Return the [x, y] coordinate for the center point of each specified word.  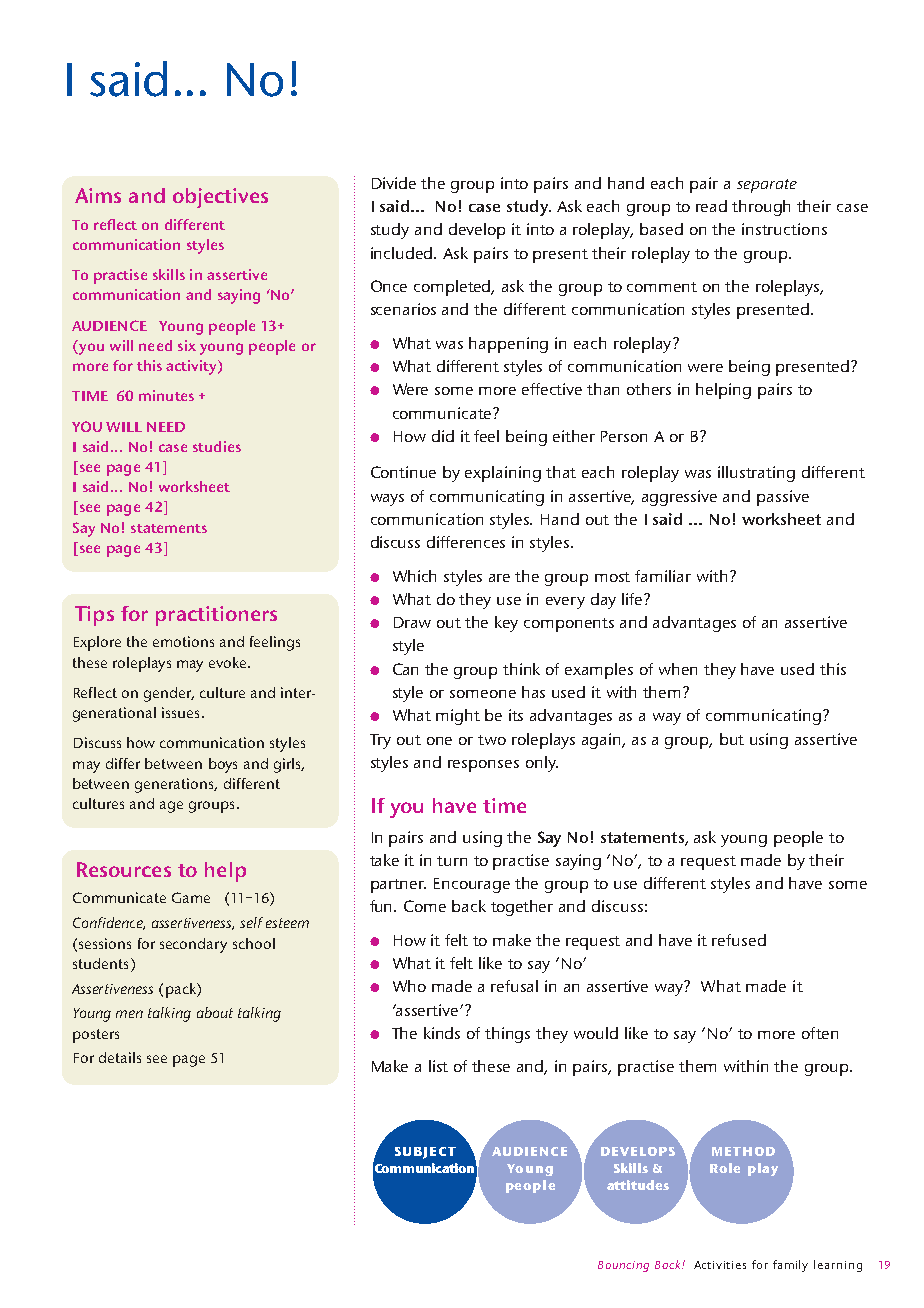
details [120, 1057]
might [458, 717]
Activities [720, 1265]
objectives [220, 198]
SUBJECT [425, 1153]
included [403, 253]
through [761, 208]
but [732, 739]
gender [169, 694]
